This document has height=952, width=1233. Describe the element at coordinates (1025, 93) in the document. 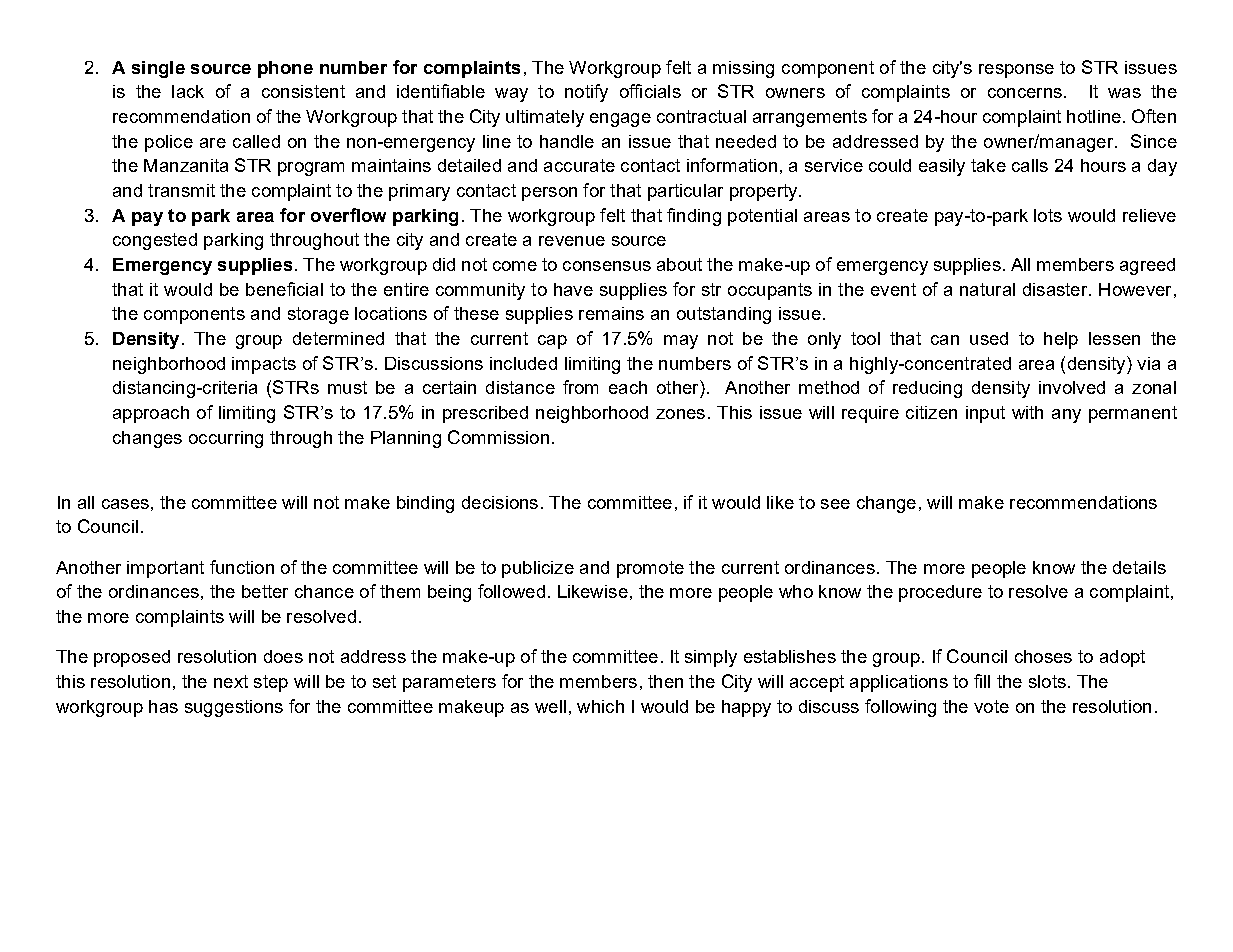

I see `concerns` at that location.
